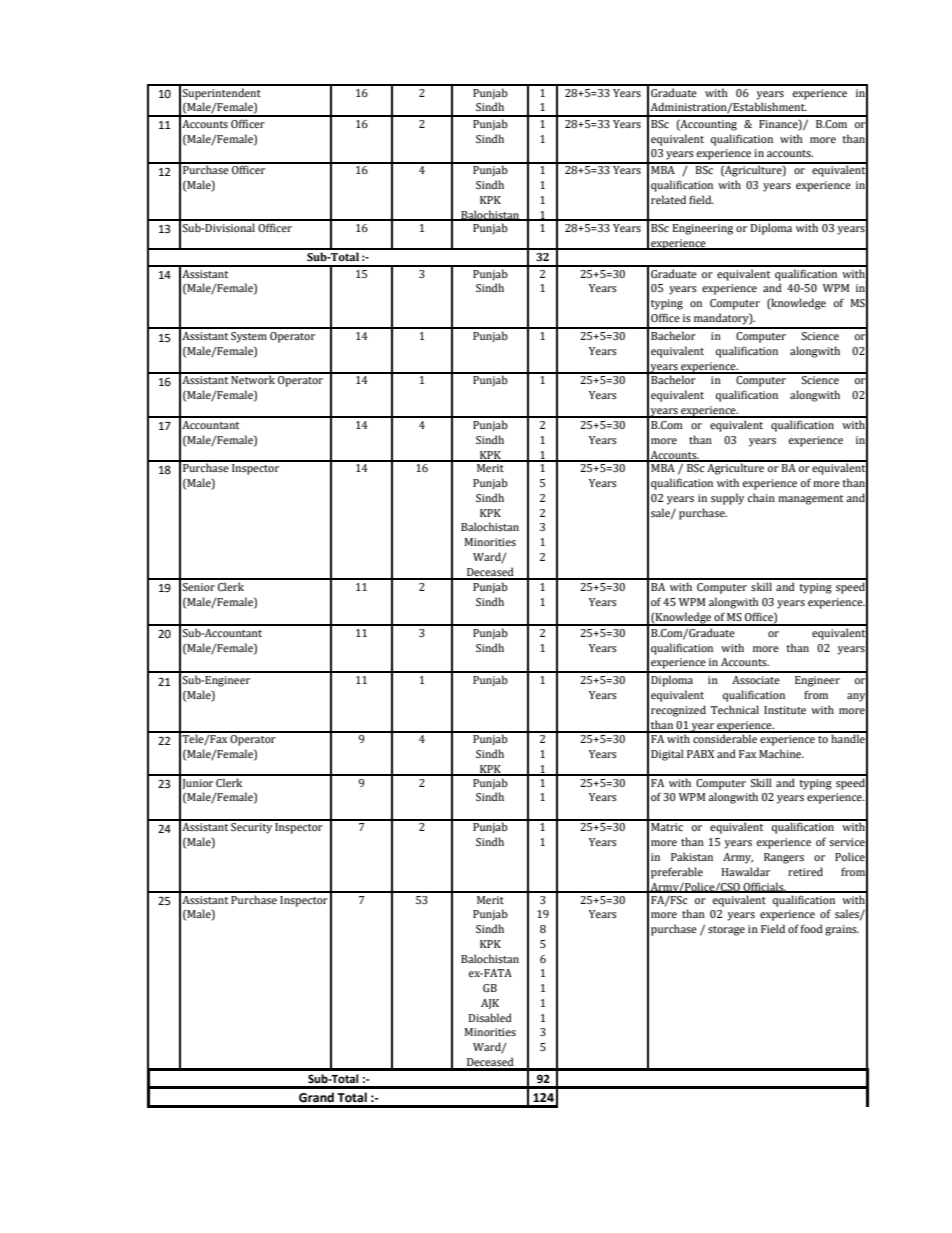  What do you see at coordinates (490, 1017) in the page?
I see `Disabled` at bounding box center [490, 1017].
